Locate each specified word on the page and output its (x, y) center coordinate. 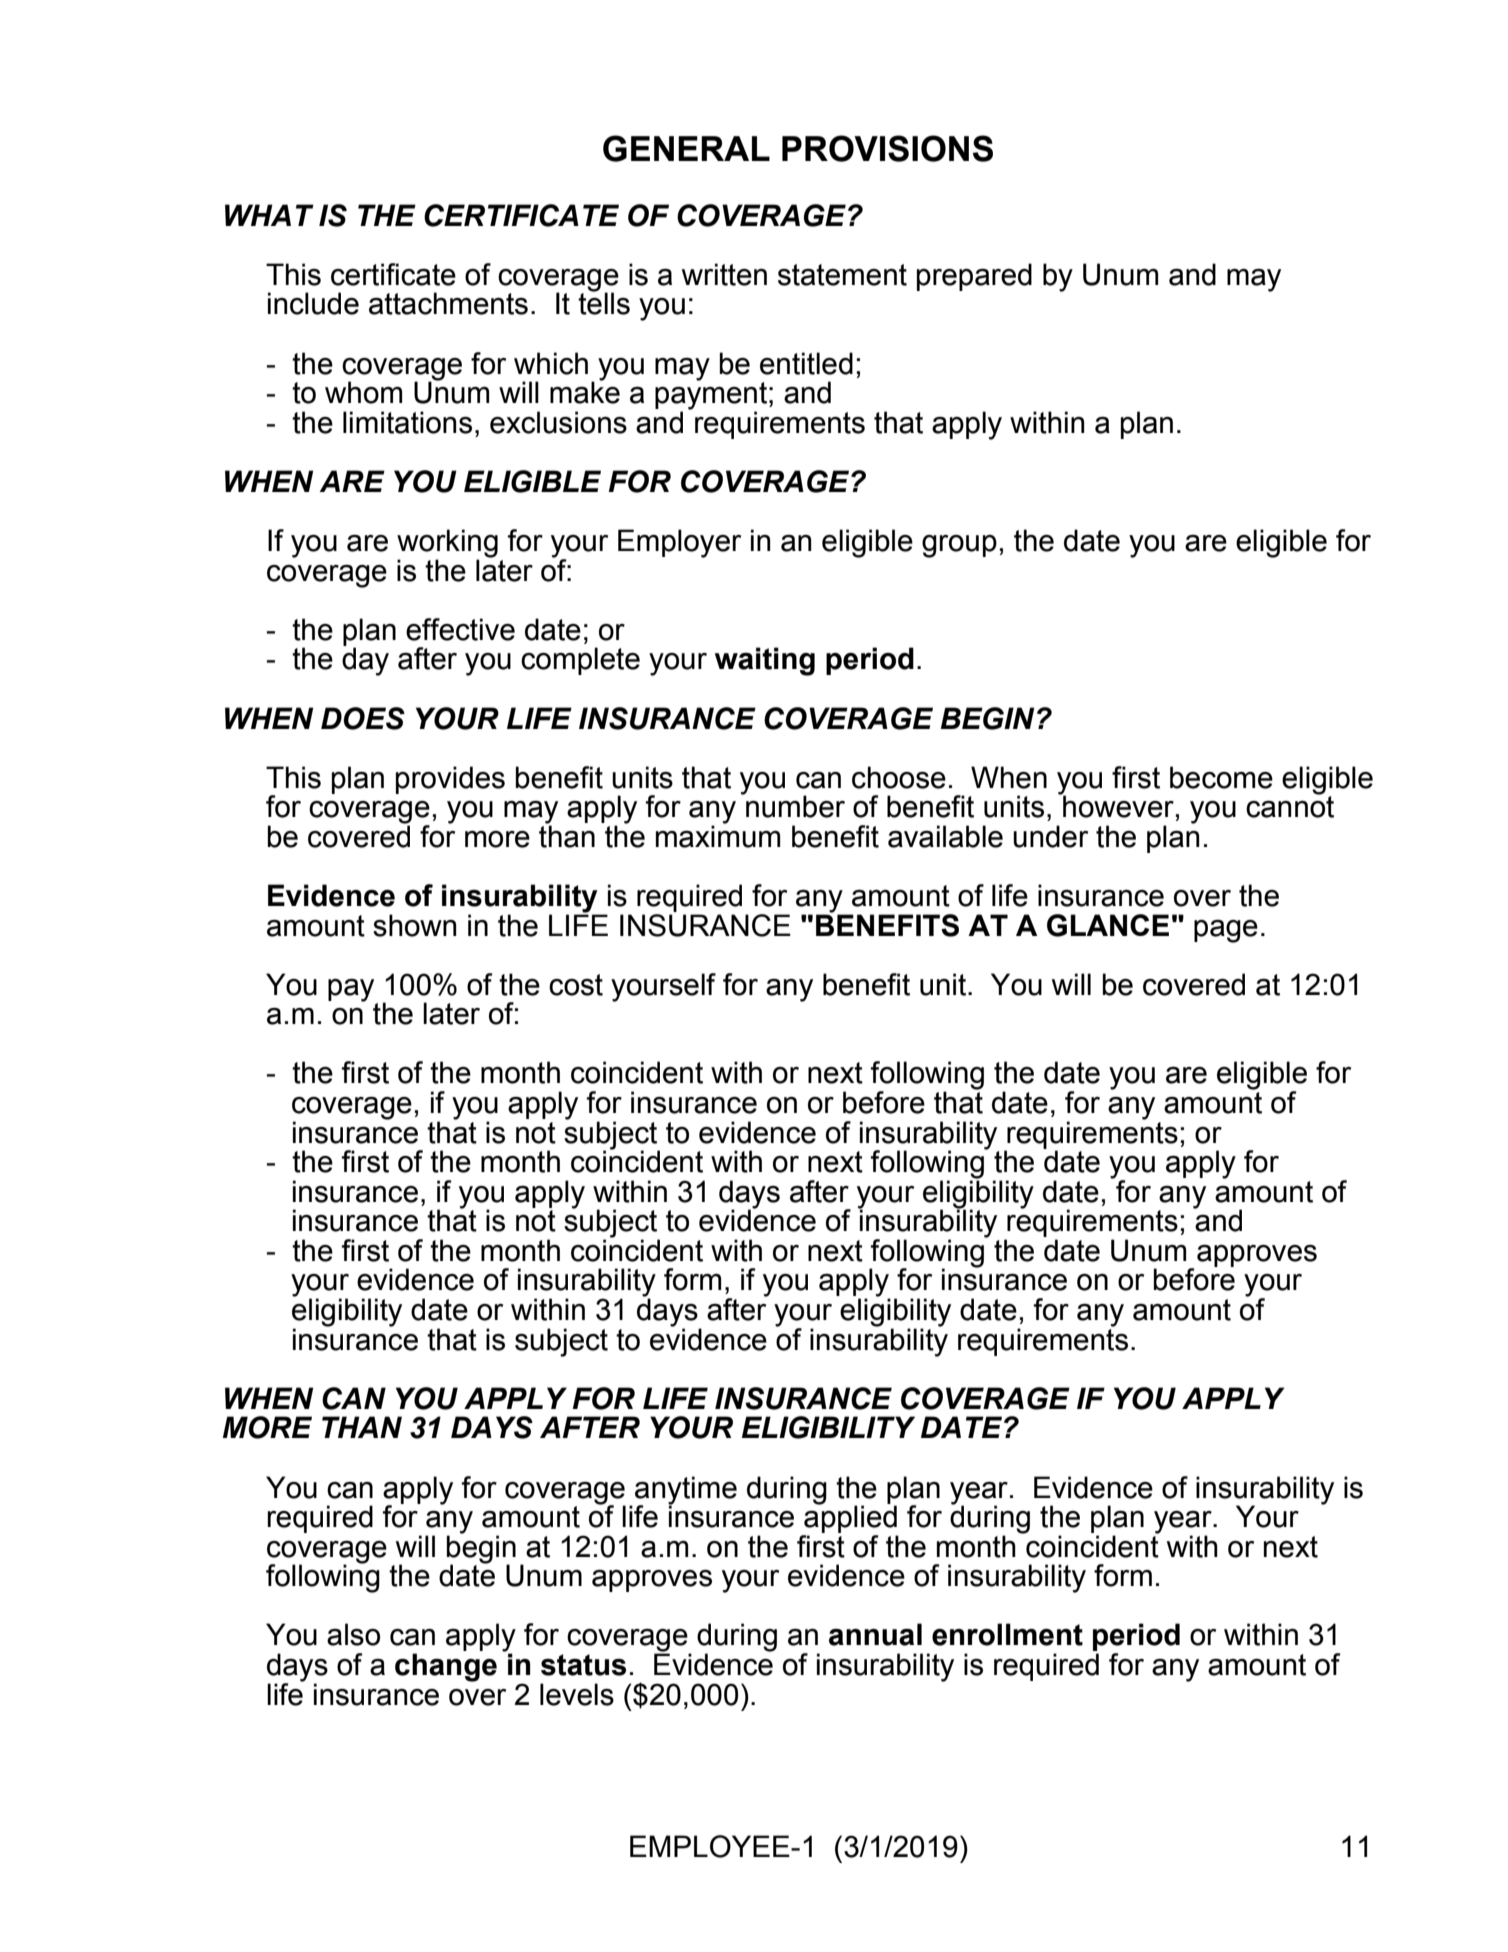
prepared (974, 277)
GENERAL (686, 148)
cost (576, 985)
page (1226, 931)
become (1221, 777)
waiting (765, 661)
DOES (363, 718)
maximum (718, 835)
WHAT (269, 215)
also (353, 1634)
